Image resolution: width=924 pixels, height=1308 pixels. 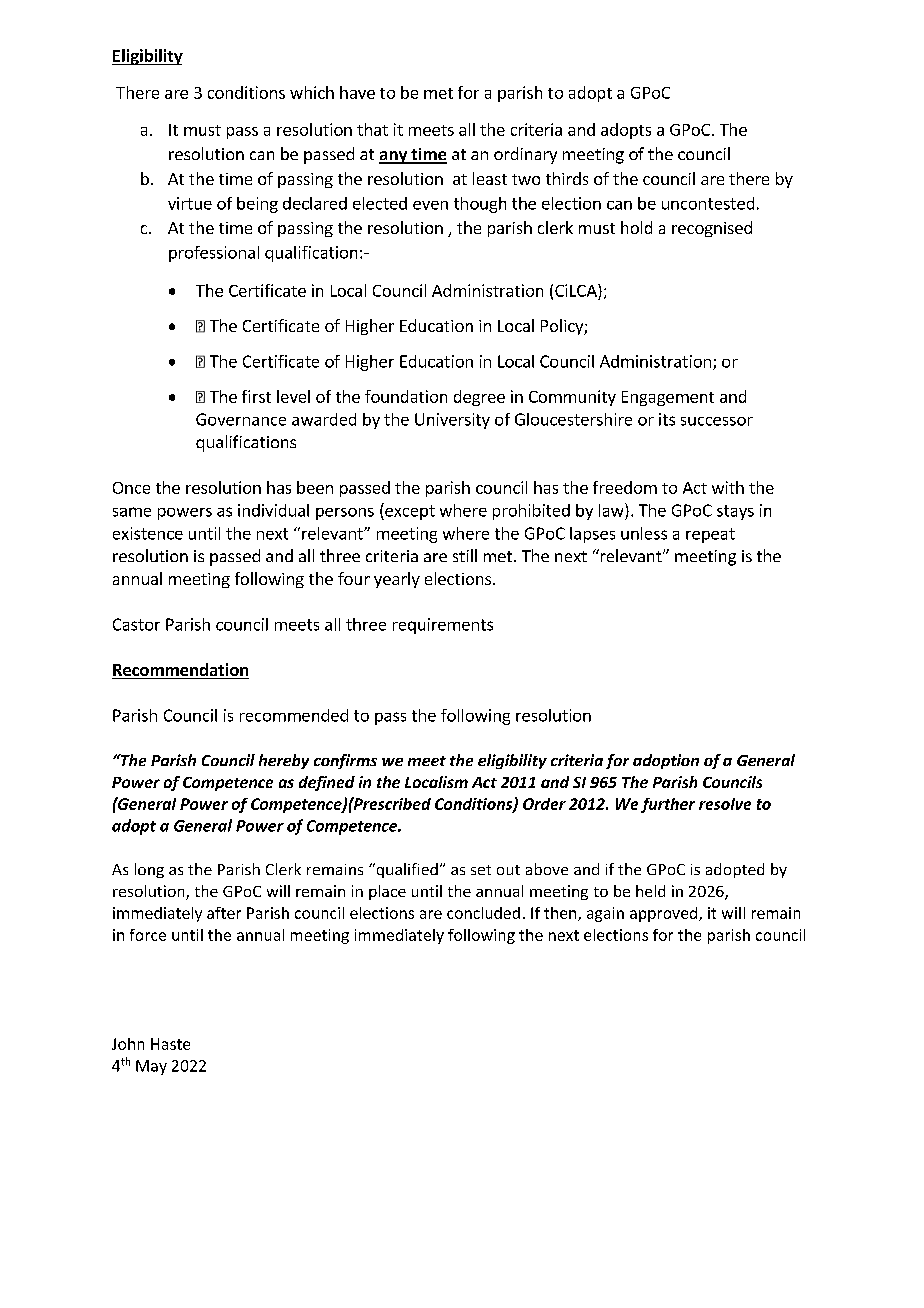 I want to click on concluded, so click(x=483, y=913).
